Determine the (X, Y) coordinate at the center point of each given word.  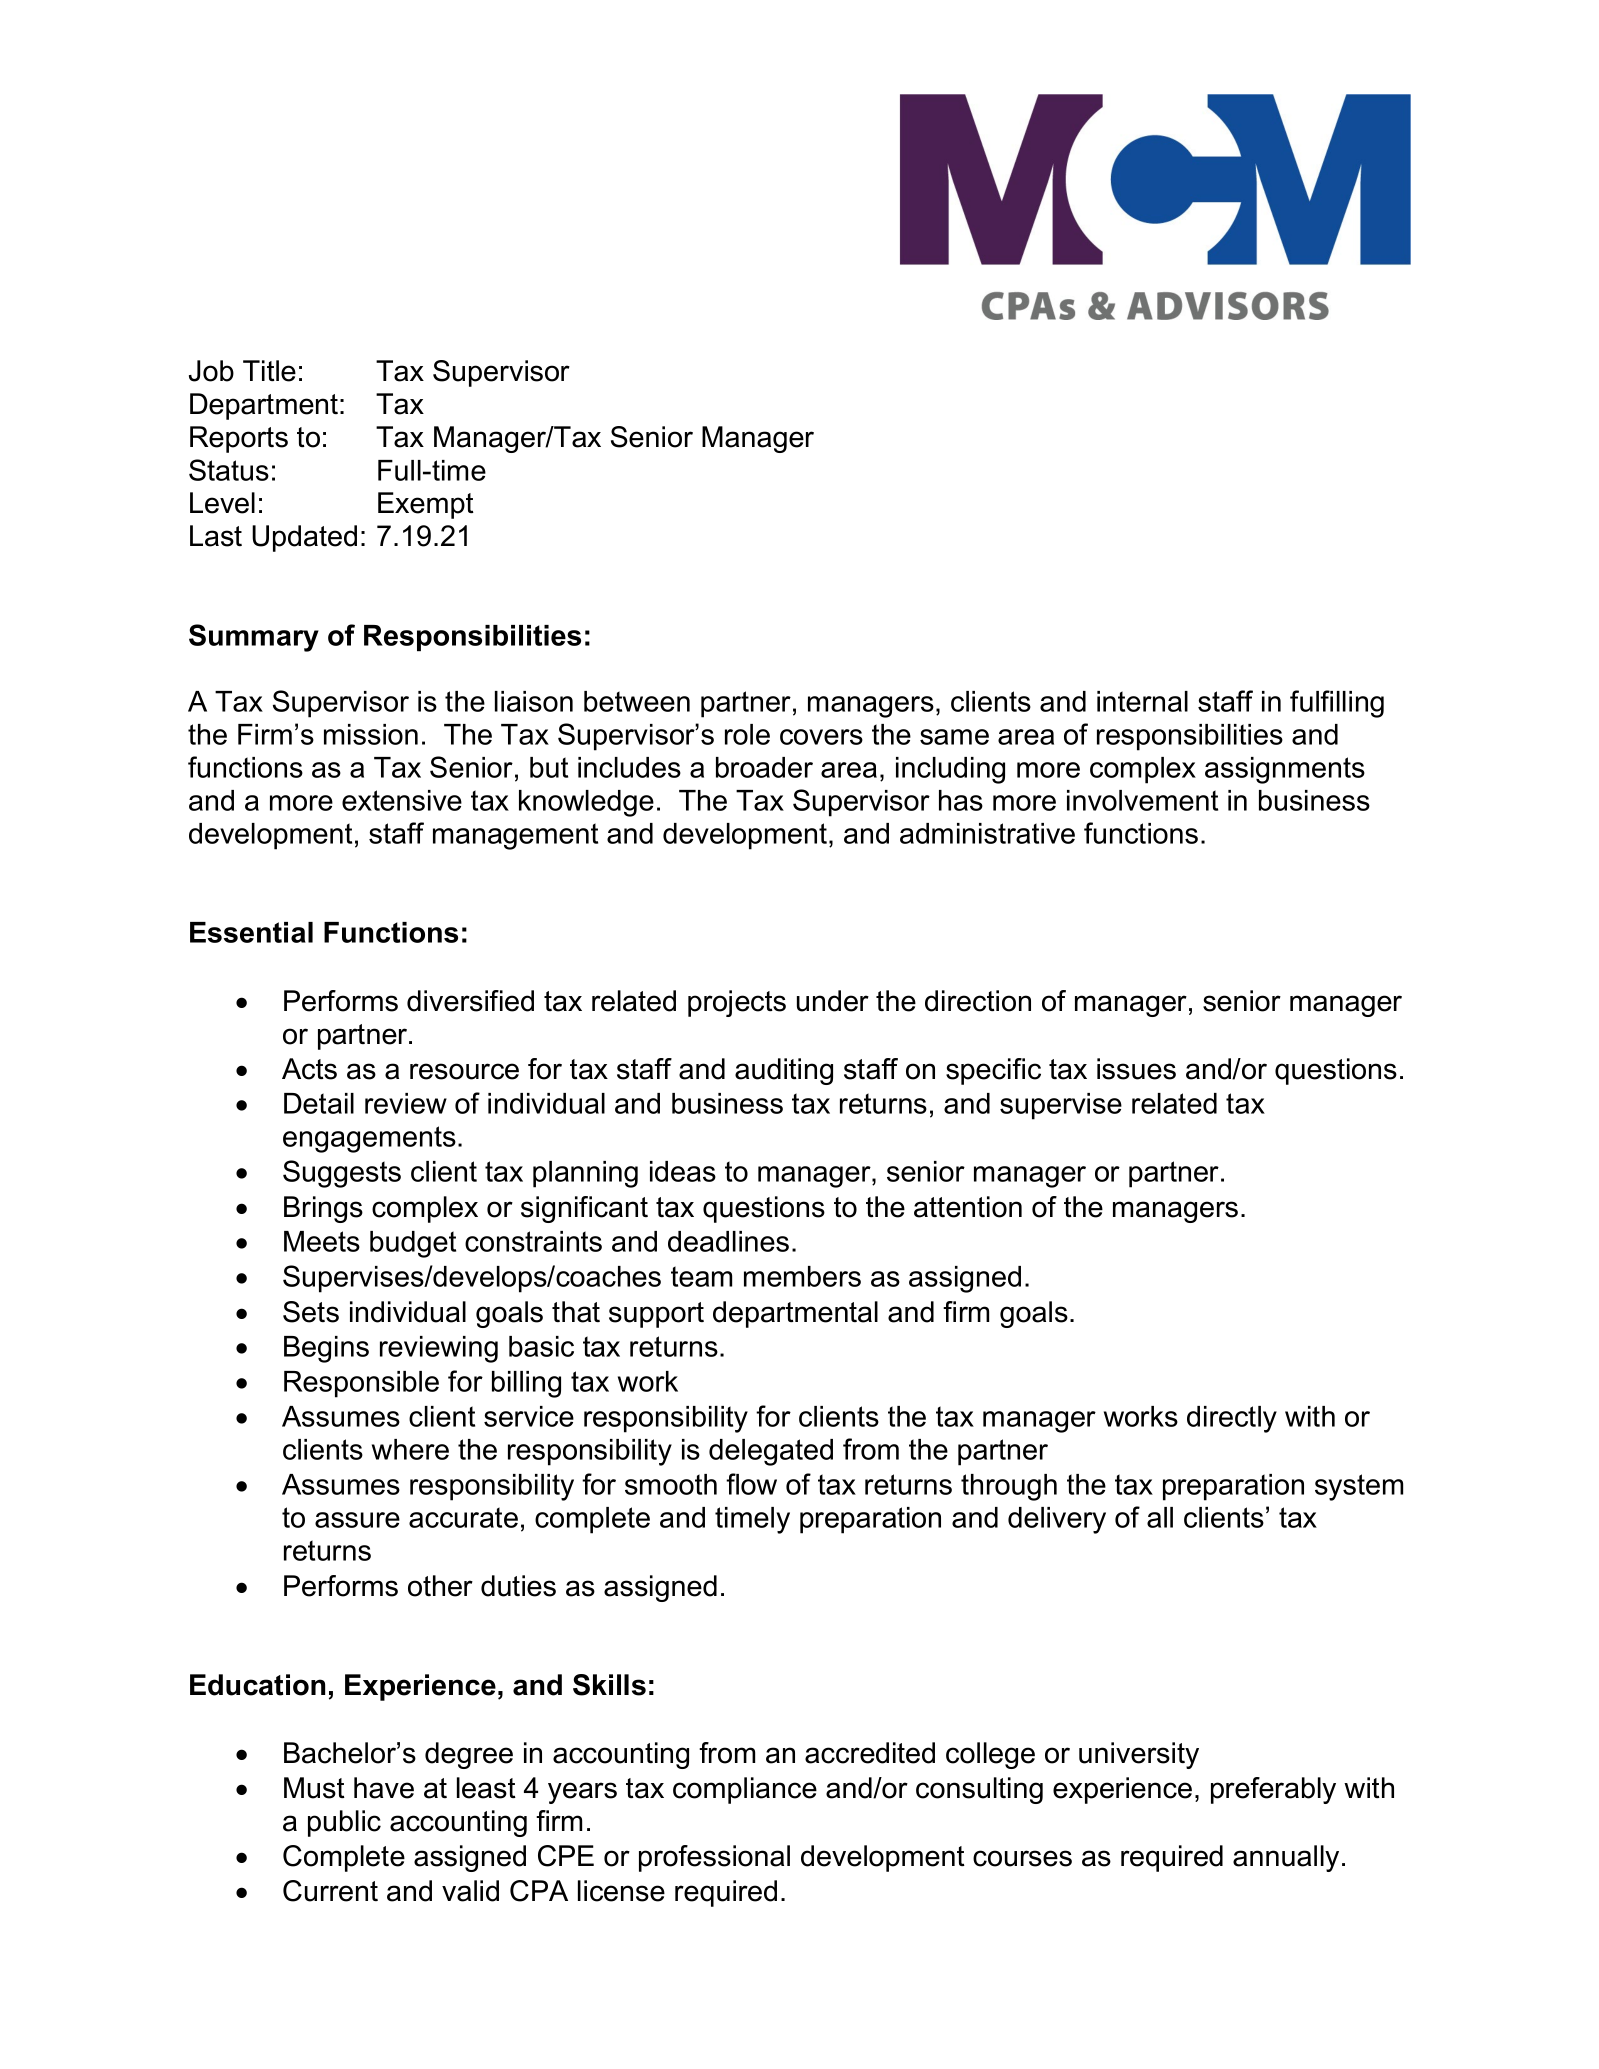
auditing (784, 1071)
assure (357, 1520)
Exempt (426, 505)
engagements (369, 1139)
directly (1232, 1419)
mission (371, 734)
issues (1136, 1069)
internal (1142, 701)
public (344, 1823)
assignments (1285, 770)
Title (269, 371)
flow (751, 1484)
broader (764, 767)
